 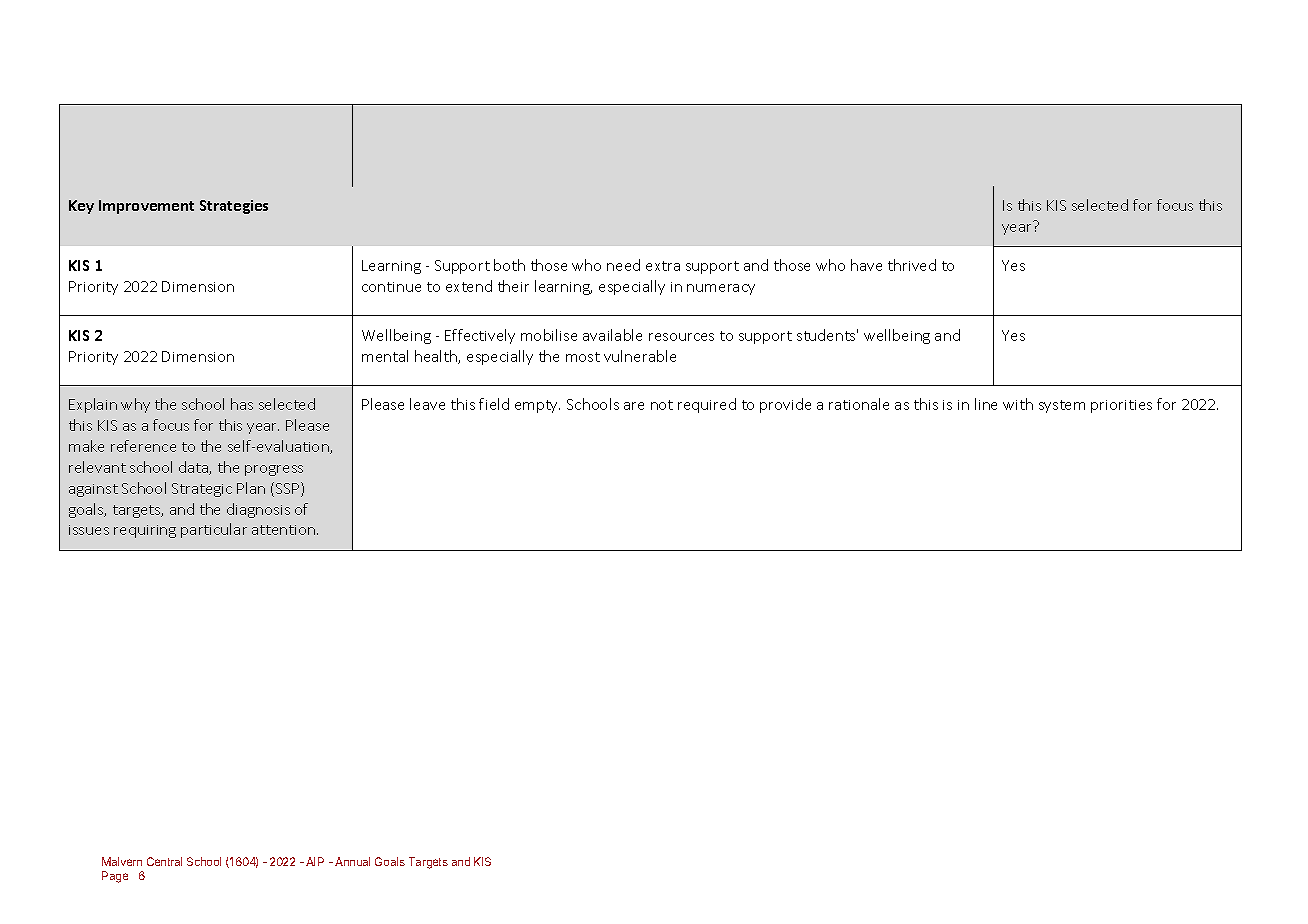 What do you see at coordinates (242, 404) in the document?
I see `has` at bounding box center [242, 404].
